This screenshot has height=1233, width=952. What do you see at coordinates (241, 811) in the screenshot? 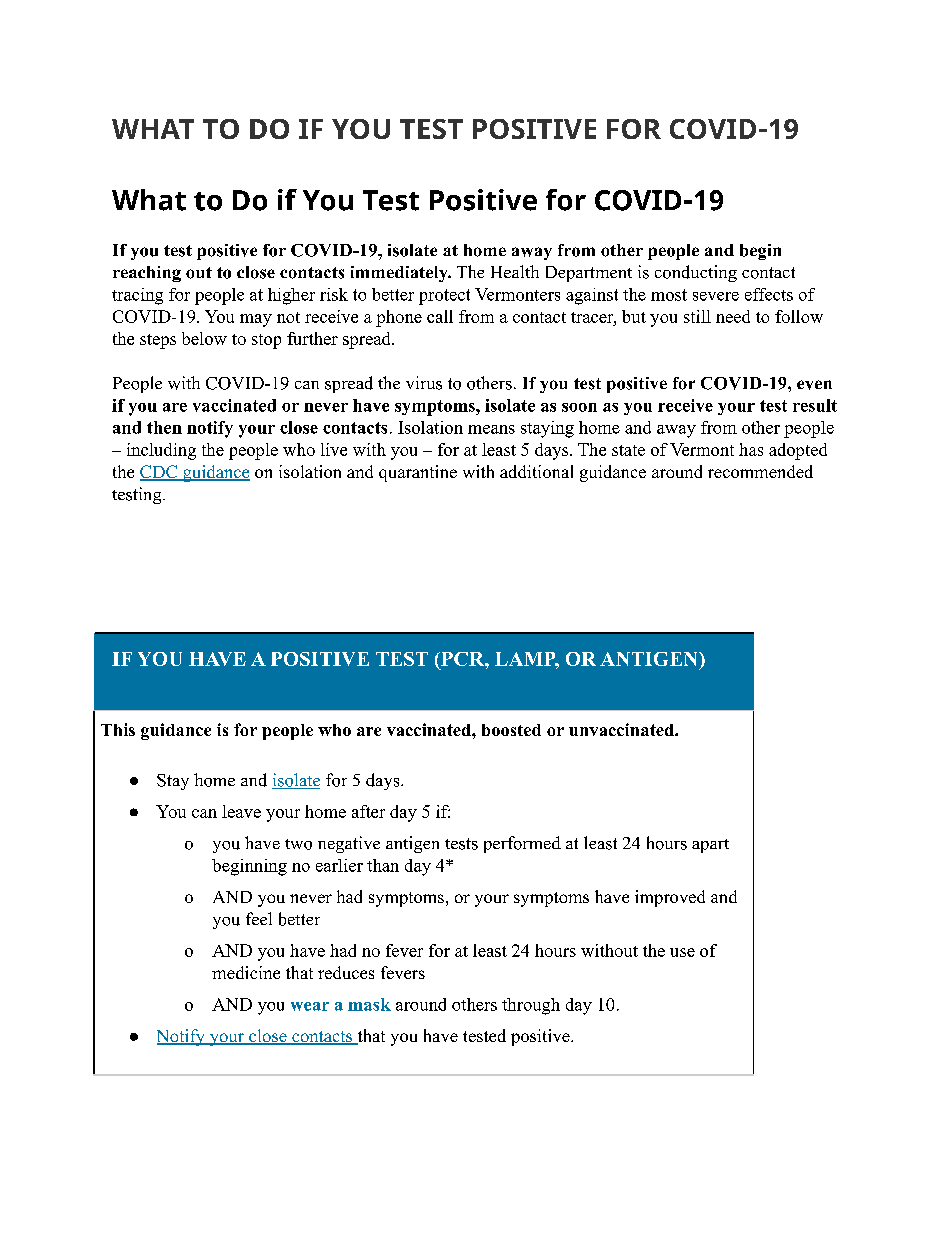
I see `leave` at bounding box center [241, 811].
